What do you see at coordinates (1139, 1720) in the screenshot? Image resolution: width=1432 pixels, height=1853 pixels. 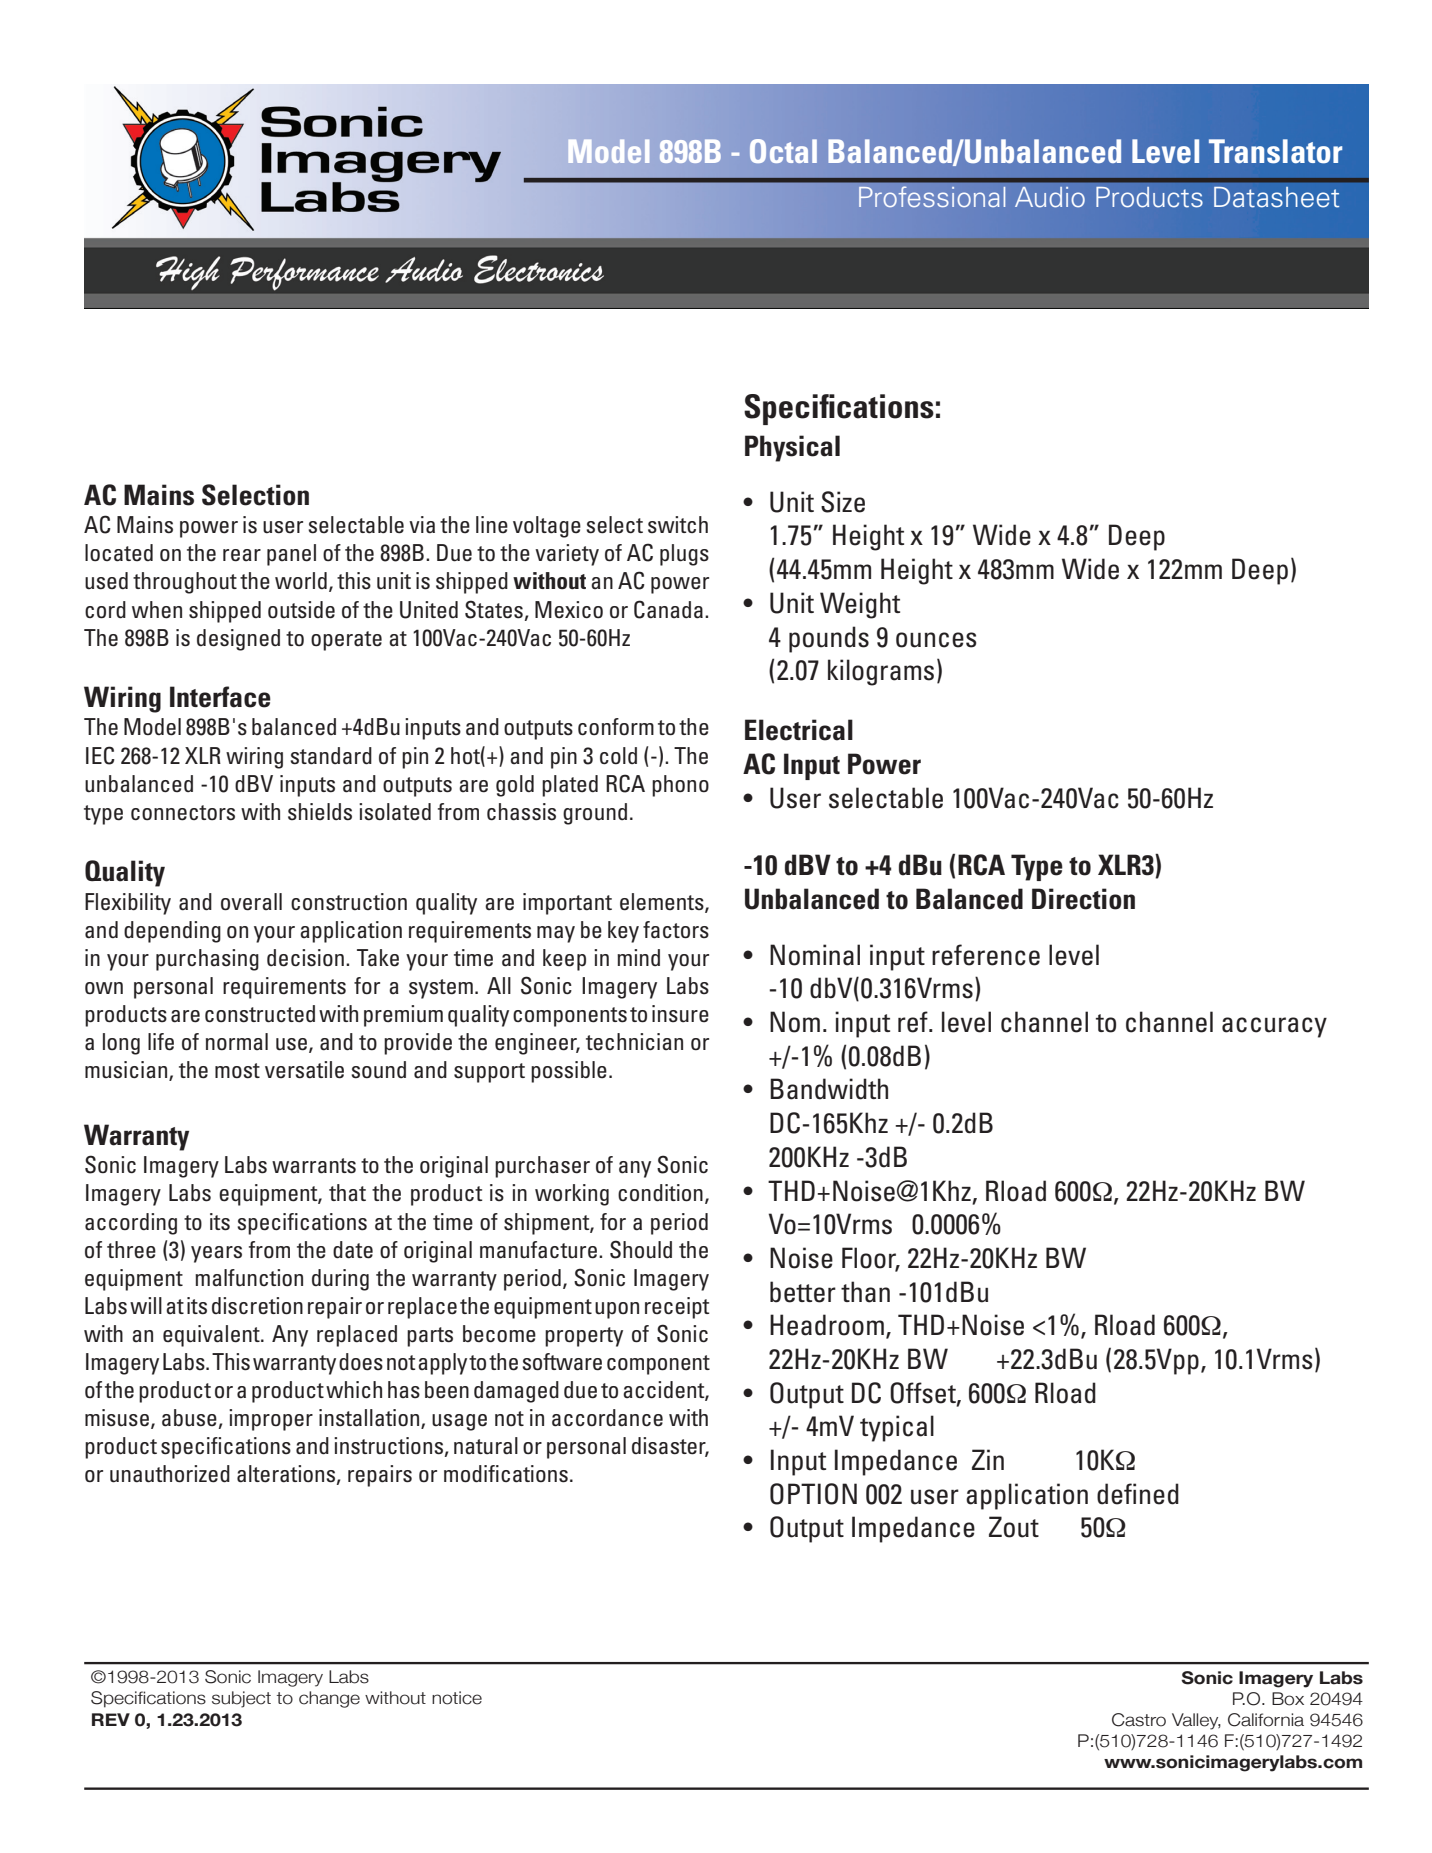 I see `Castro` at bounding box center [1139, 1720].
